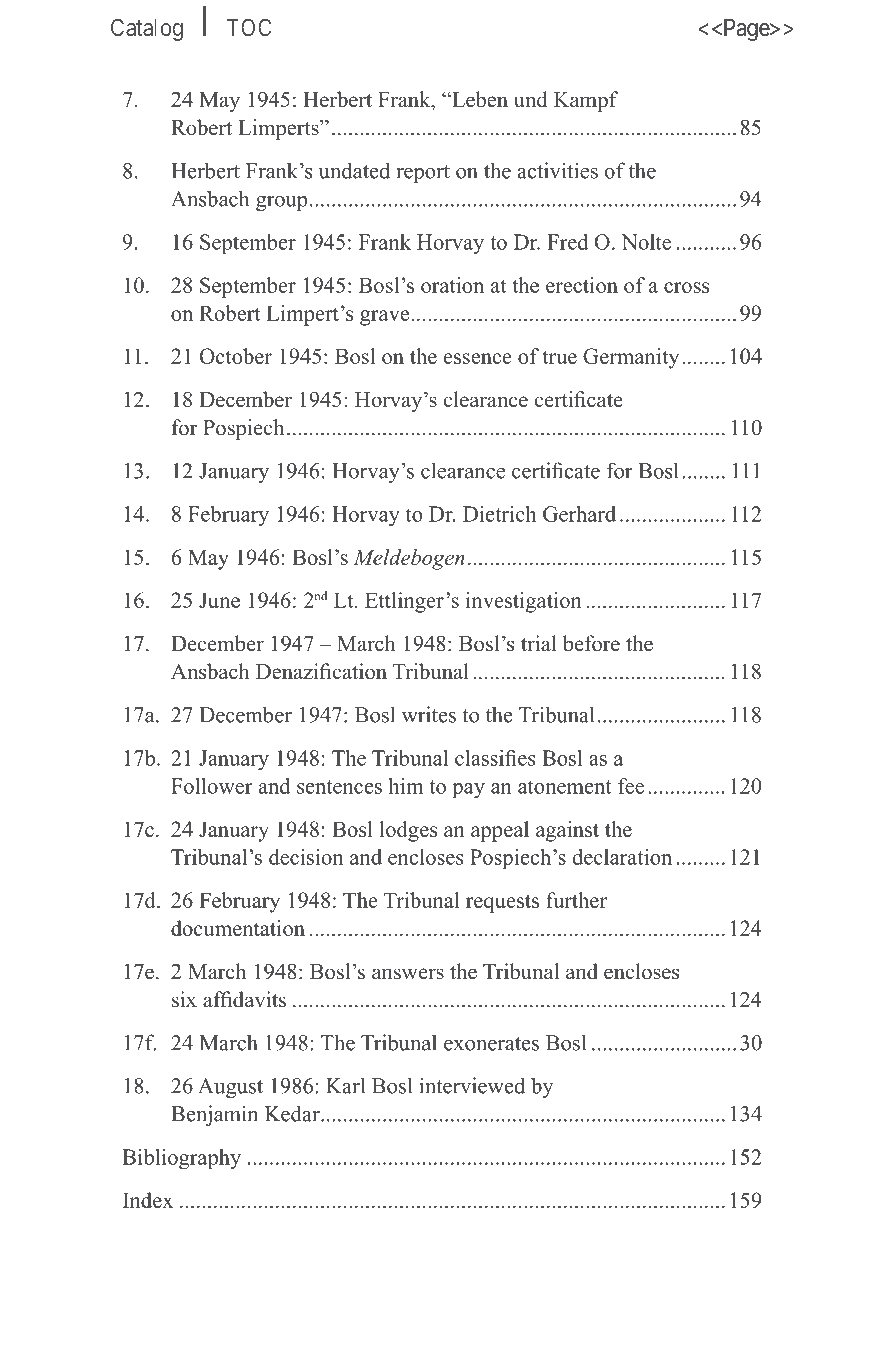 This image has height=1372, width=884. I want to click on erection, so click(582, 285).
